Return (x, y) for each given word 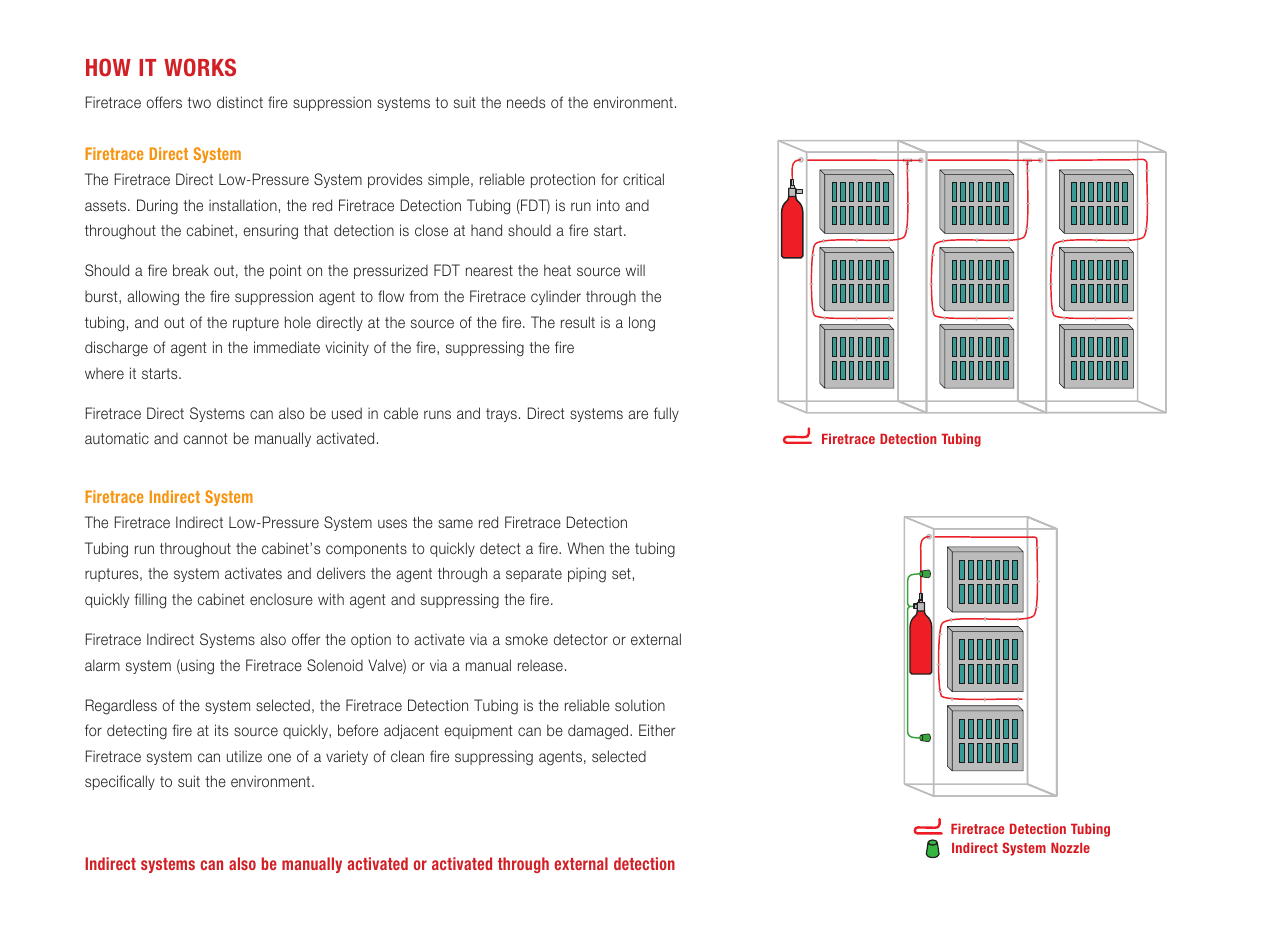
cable (401, 413)
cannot (206, 438)
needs (526, 102)
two (199, 102)
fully (666, 414)
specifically (120, 782)
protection (563, 180)
